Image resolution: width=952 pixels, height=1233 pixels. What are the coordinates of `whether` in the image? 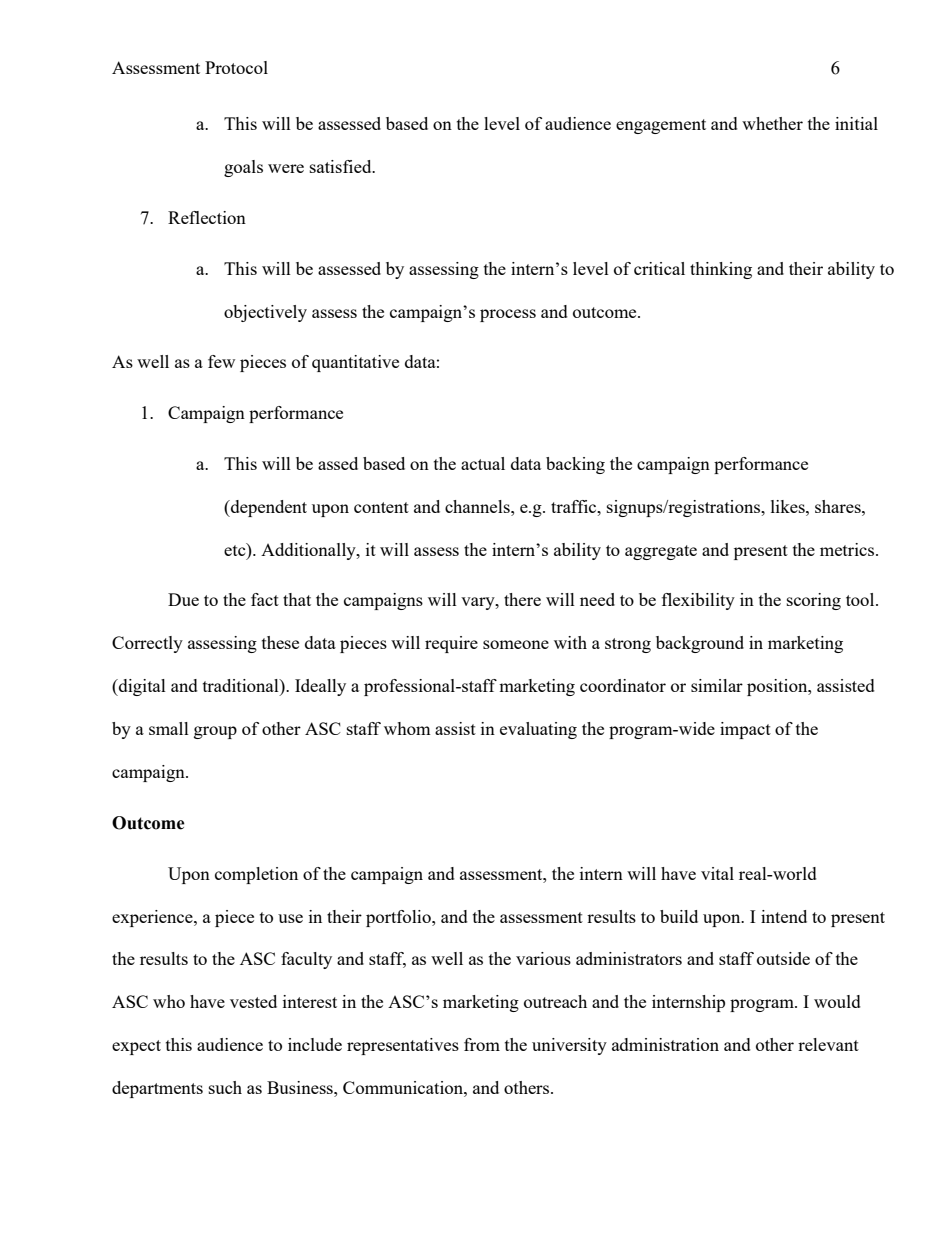 It's located at (772, 123).
